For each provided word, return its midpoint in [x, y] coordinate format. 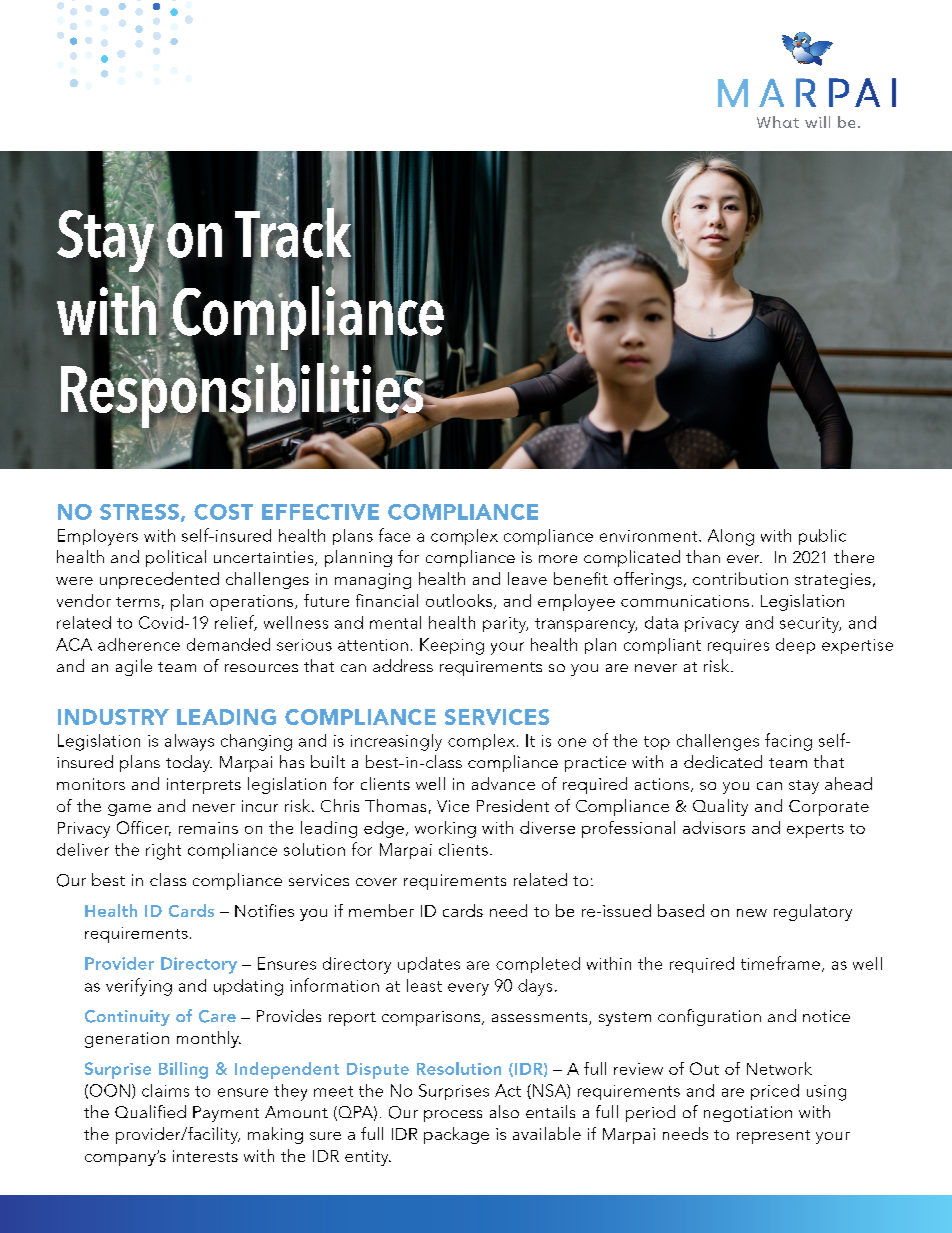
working [445, 829]
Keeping [452, 646]
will [817, 122]
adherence [139, 644]
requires [738, 646]
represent [773, 1137]
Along [731, 537]
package [456, 1135]
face [394, 535]
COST [223, 512]
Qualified [150, 1111]
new [752, 913]
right [163, 851]
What [778, 122]
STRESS [139, 512]
